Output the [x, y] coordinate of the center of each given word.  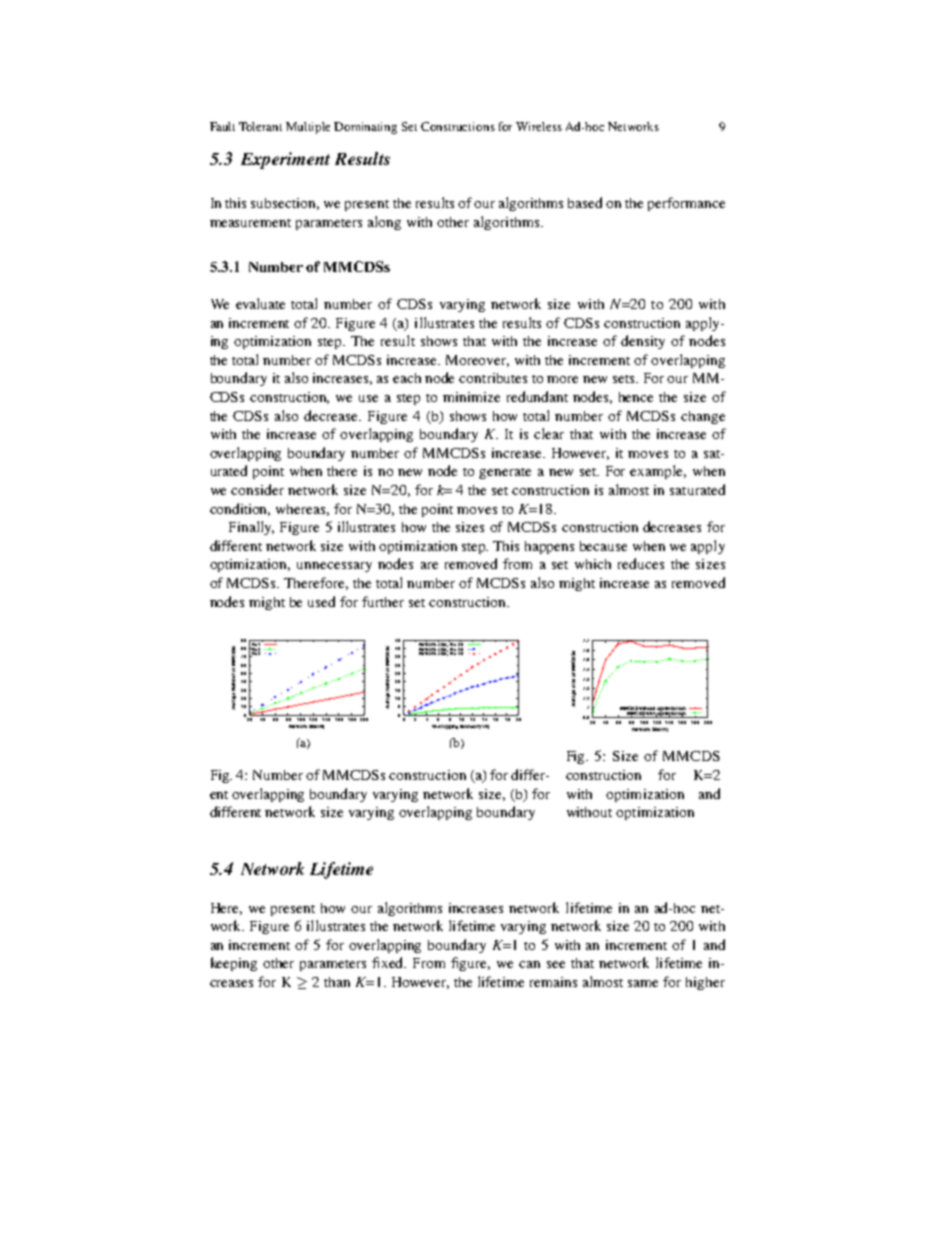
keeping [234, 964]
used [321, 601]
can [529, 964]
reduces [641, 563]
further [383, 601]
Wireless [539, 126]
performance [686, 204]
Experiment [285, 160]
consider [257, 489]
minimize [471, 397]
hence [636, 397]
